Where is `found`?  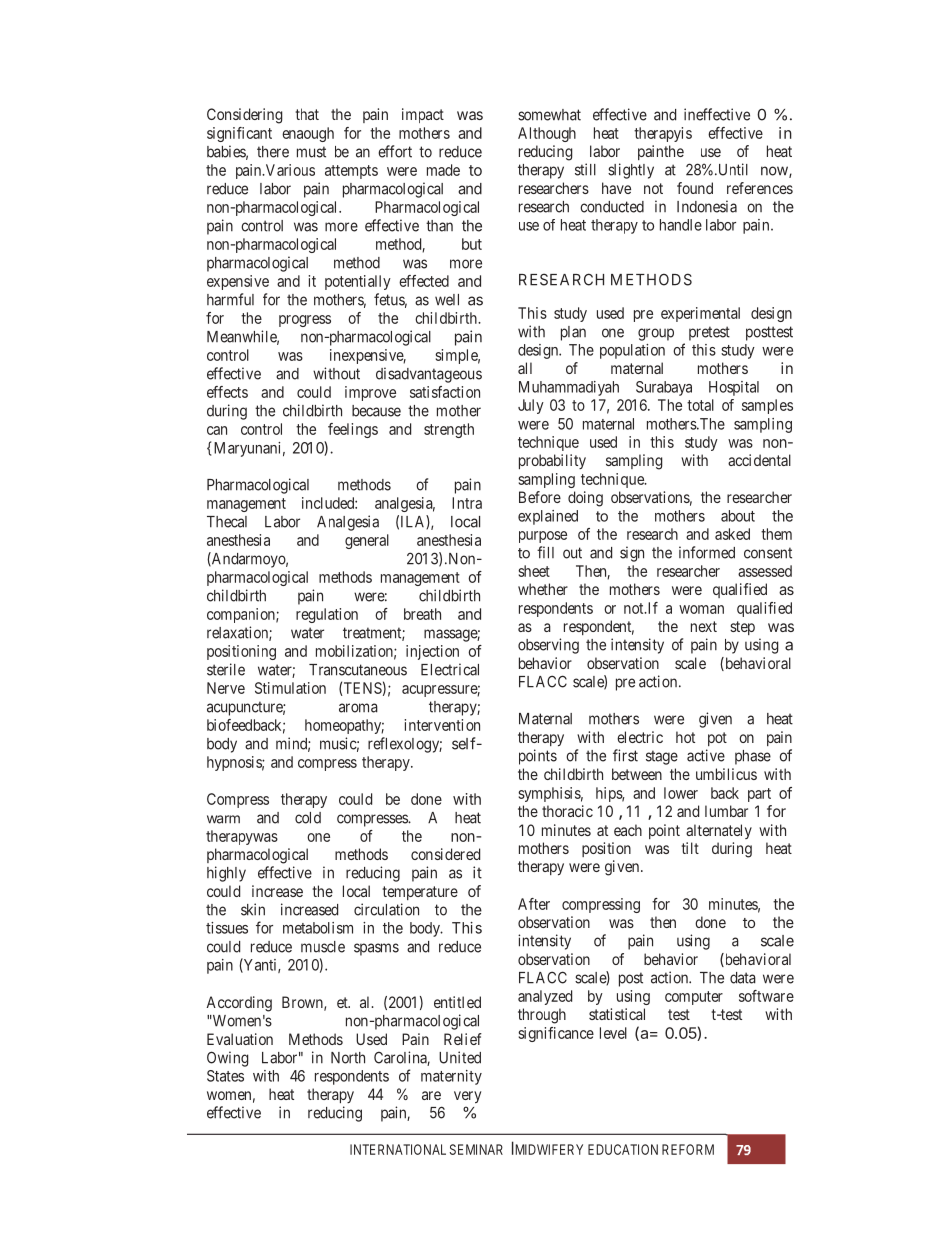 found is located at coordinates (695, 188).
